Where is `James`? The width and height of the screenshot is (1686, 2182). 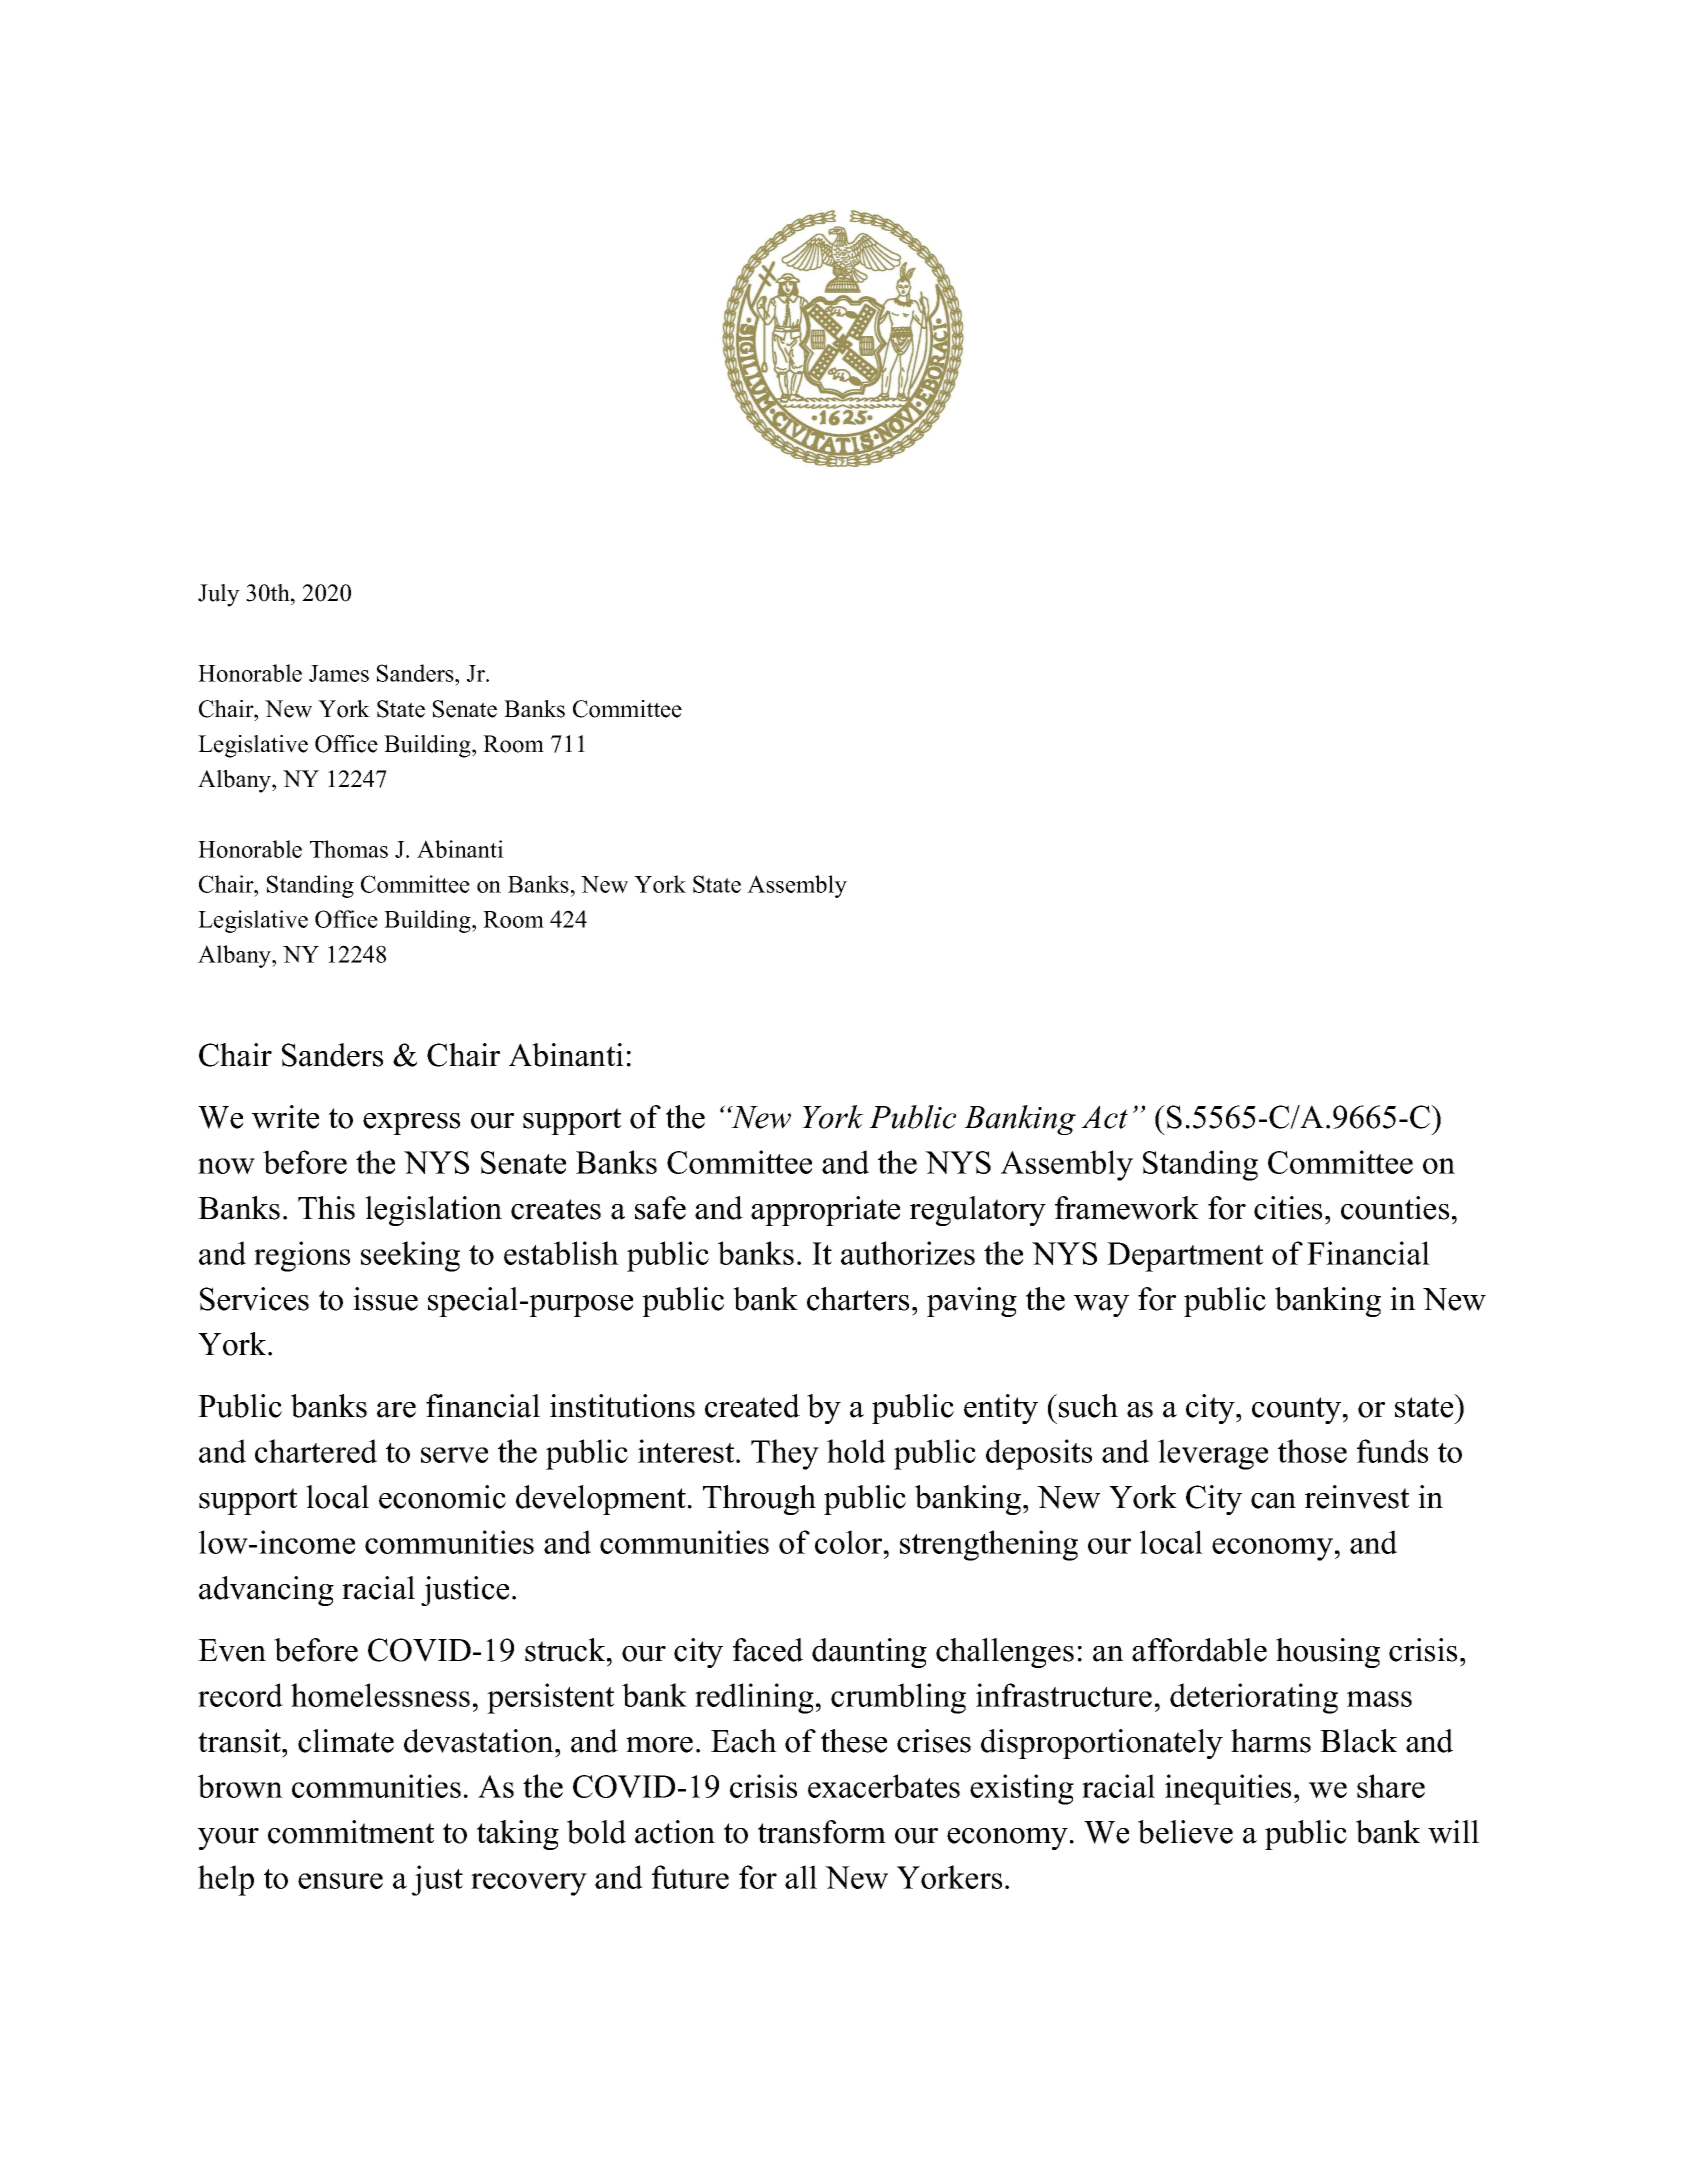
James is located at coordinates (339, 673).
